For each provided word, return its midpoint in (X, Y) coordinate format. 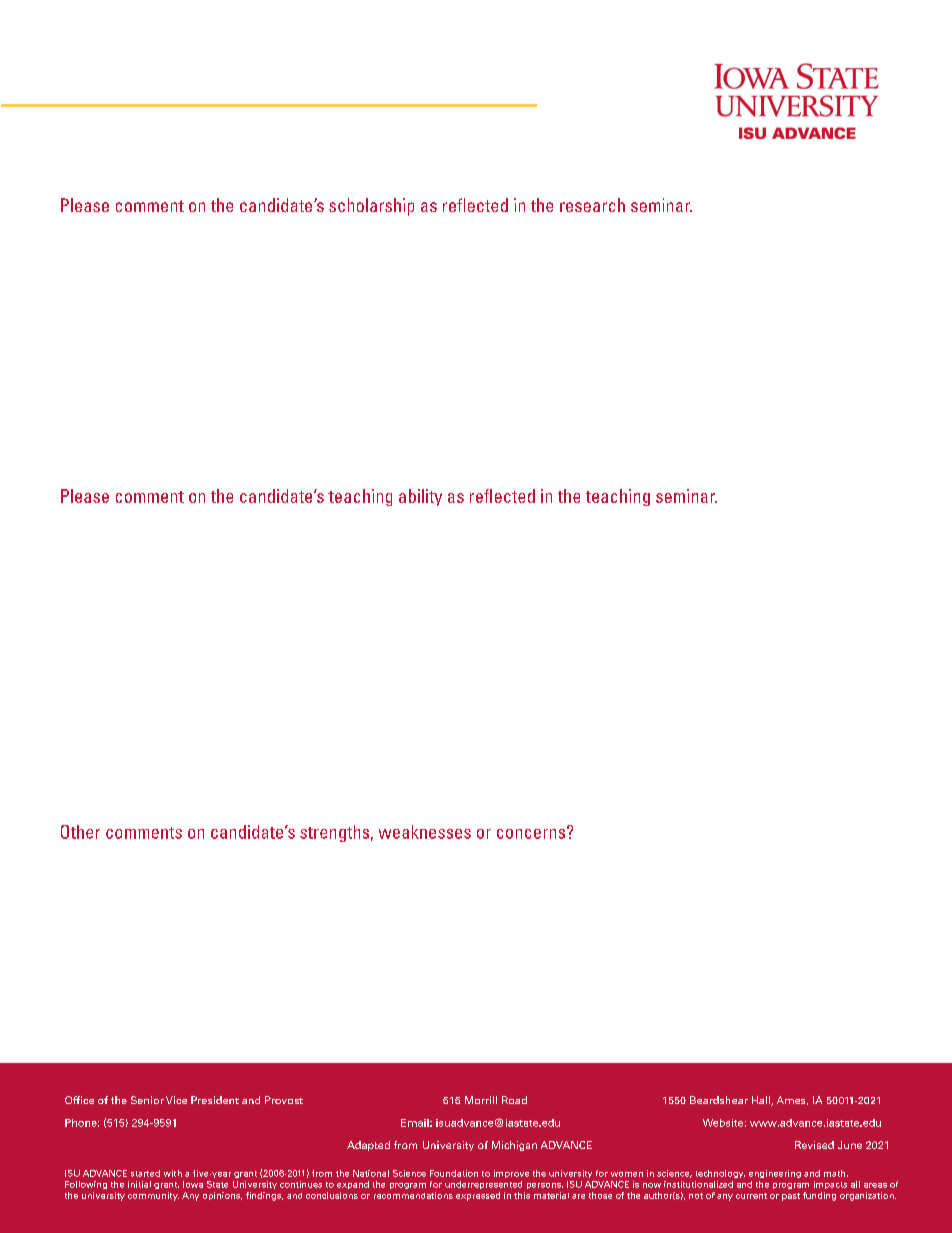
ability (420, 497)
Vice (176, 1100)
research (592, 205)
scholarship (371, 207)
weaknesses (425, 832)
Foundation (454, 1173)
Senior (147, 1100)
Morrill (481, 1100)
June (850, 1145)
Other (80, 832)
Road (514, 1100)
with (173, 1173)
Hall (762, 1101)
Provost (284, 1100)
